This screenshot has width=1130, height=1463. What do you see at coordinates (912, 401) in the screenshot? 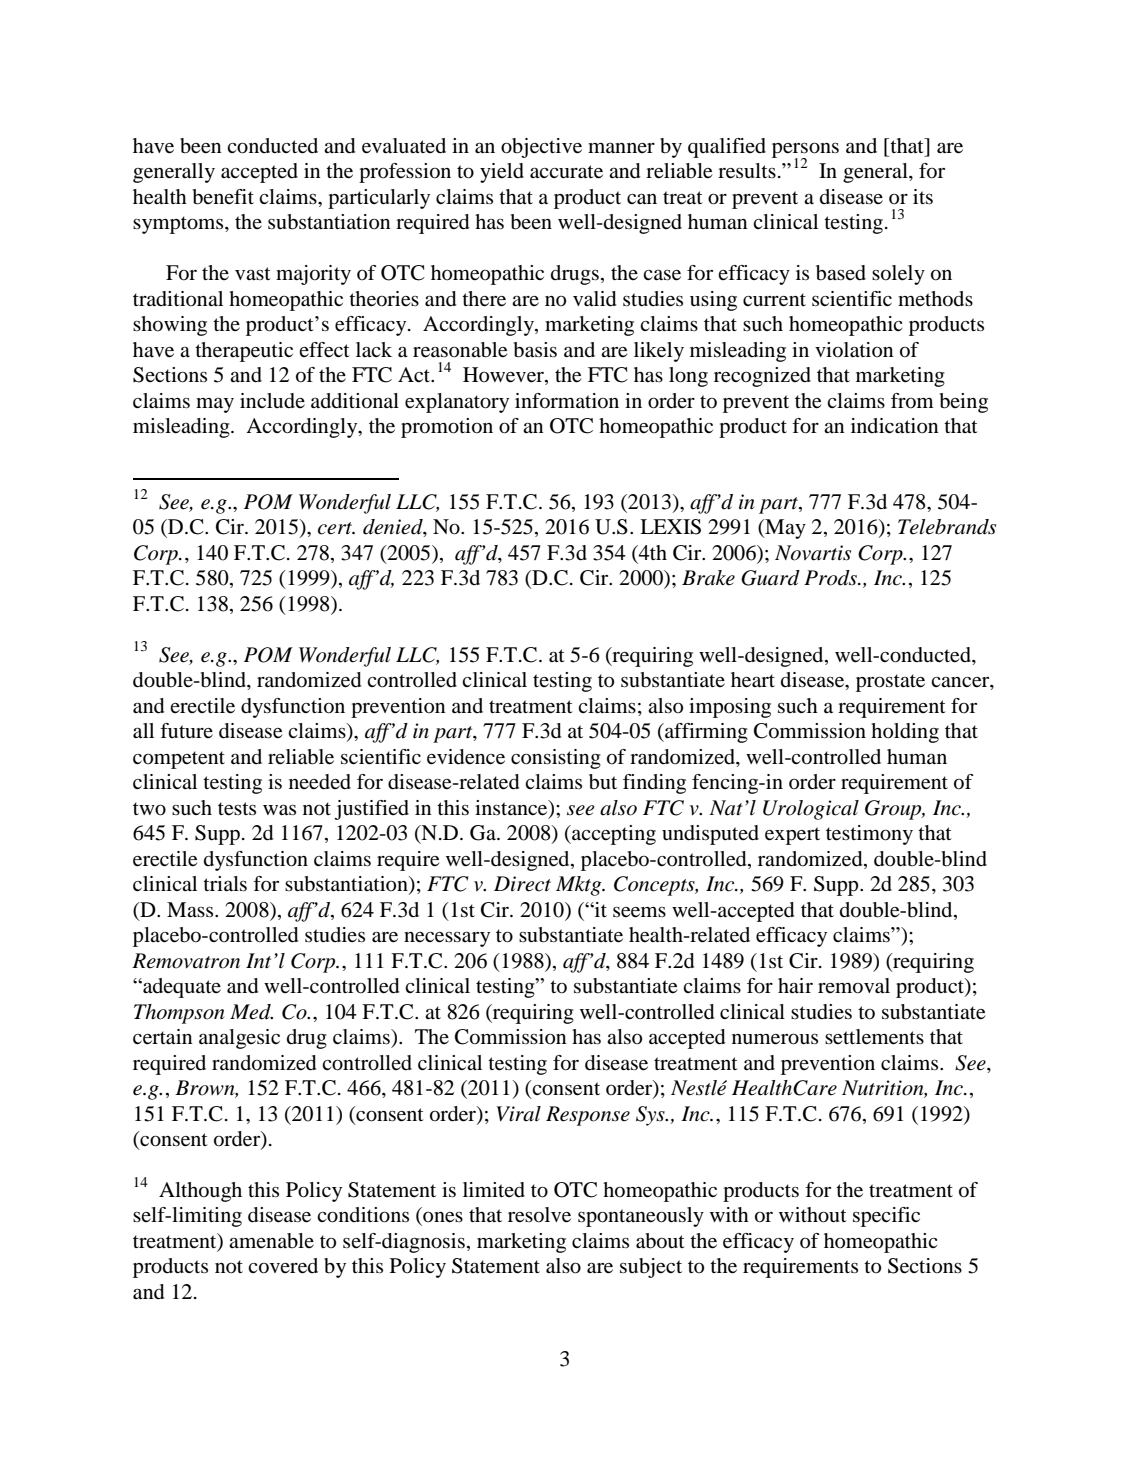
I see `from` at bounding box center [912, 401].
